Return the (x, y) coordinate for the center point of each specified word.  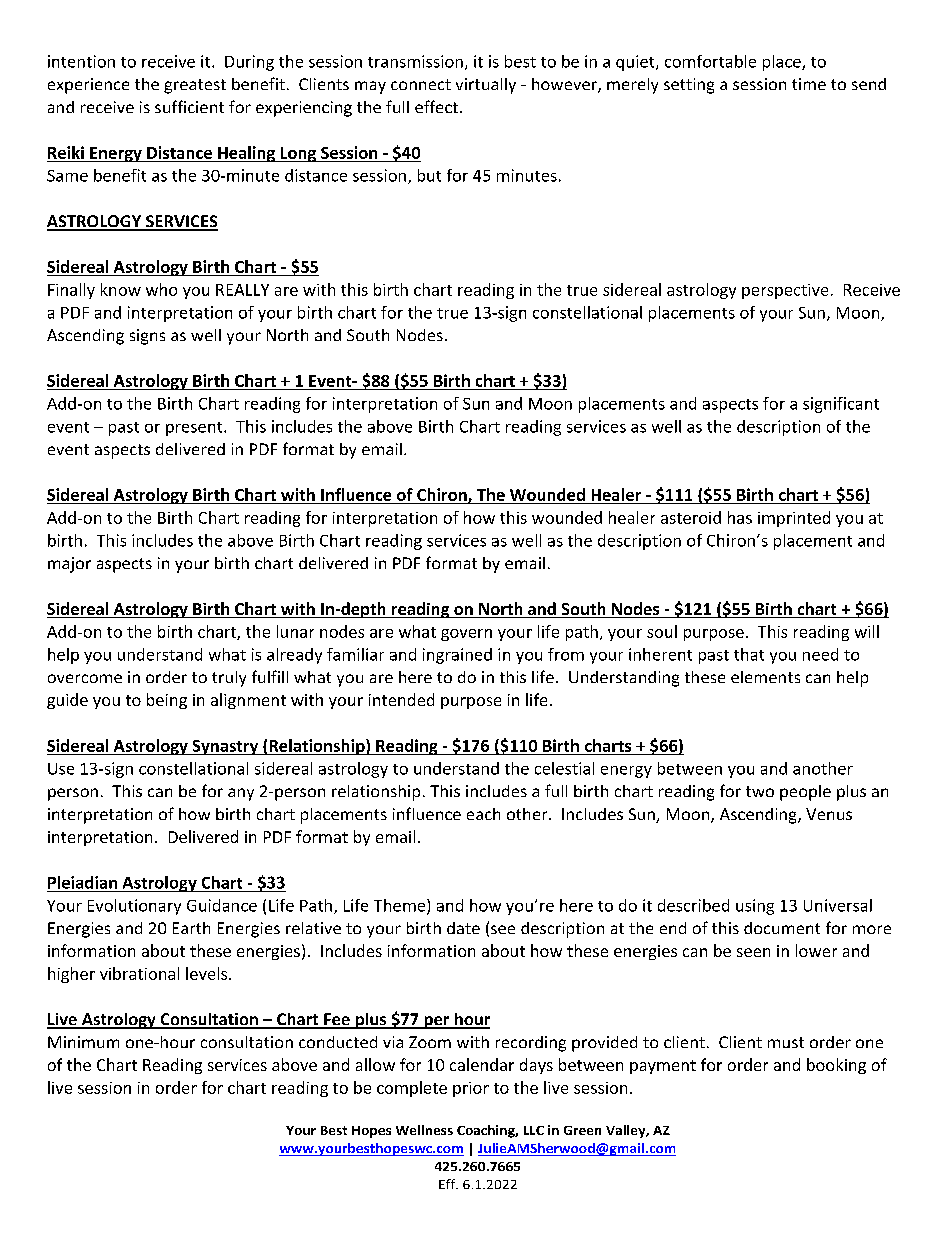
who (161, 289)
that (749, 654)
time (809, 84)
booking (836, 1066)
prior (471, 1089)
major (69, 565)
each (483, 814)
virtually (486, 86)
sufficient (189, 106)
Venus (829, 814)
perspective (785, 291)
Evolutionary (134, 907)
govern (466, 635)
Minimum (83, 1042)
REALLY (242, 290)
